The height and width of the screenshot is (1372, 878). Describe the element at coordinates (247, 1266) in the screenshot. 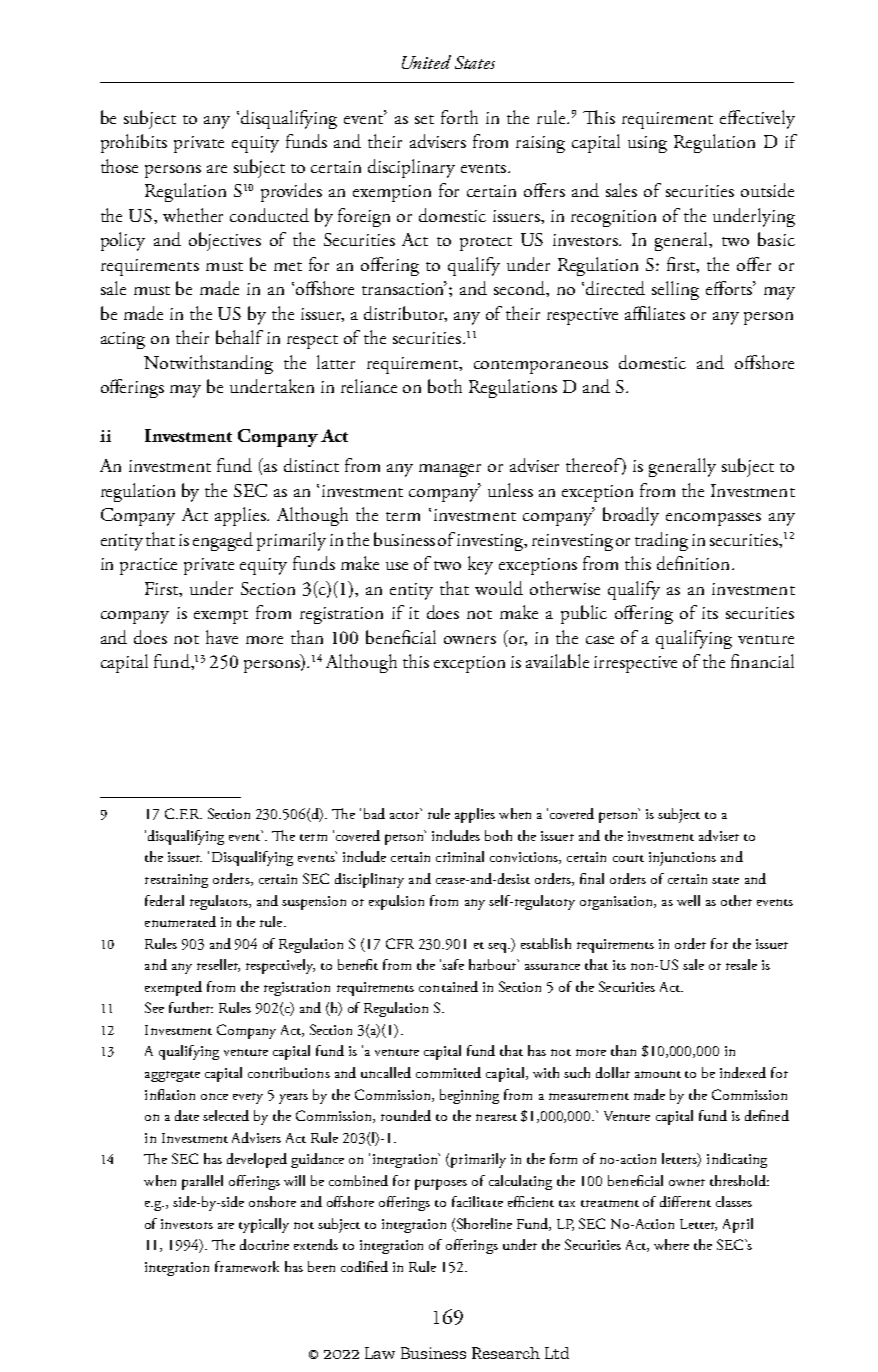

I see `framework` at that location.
